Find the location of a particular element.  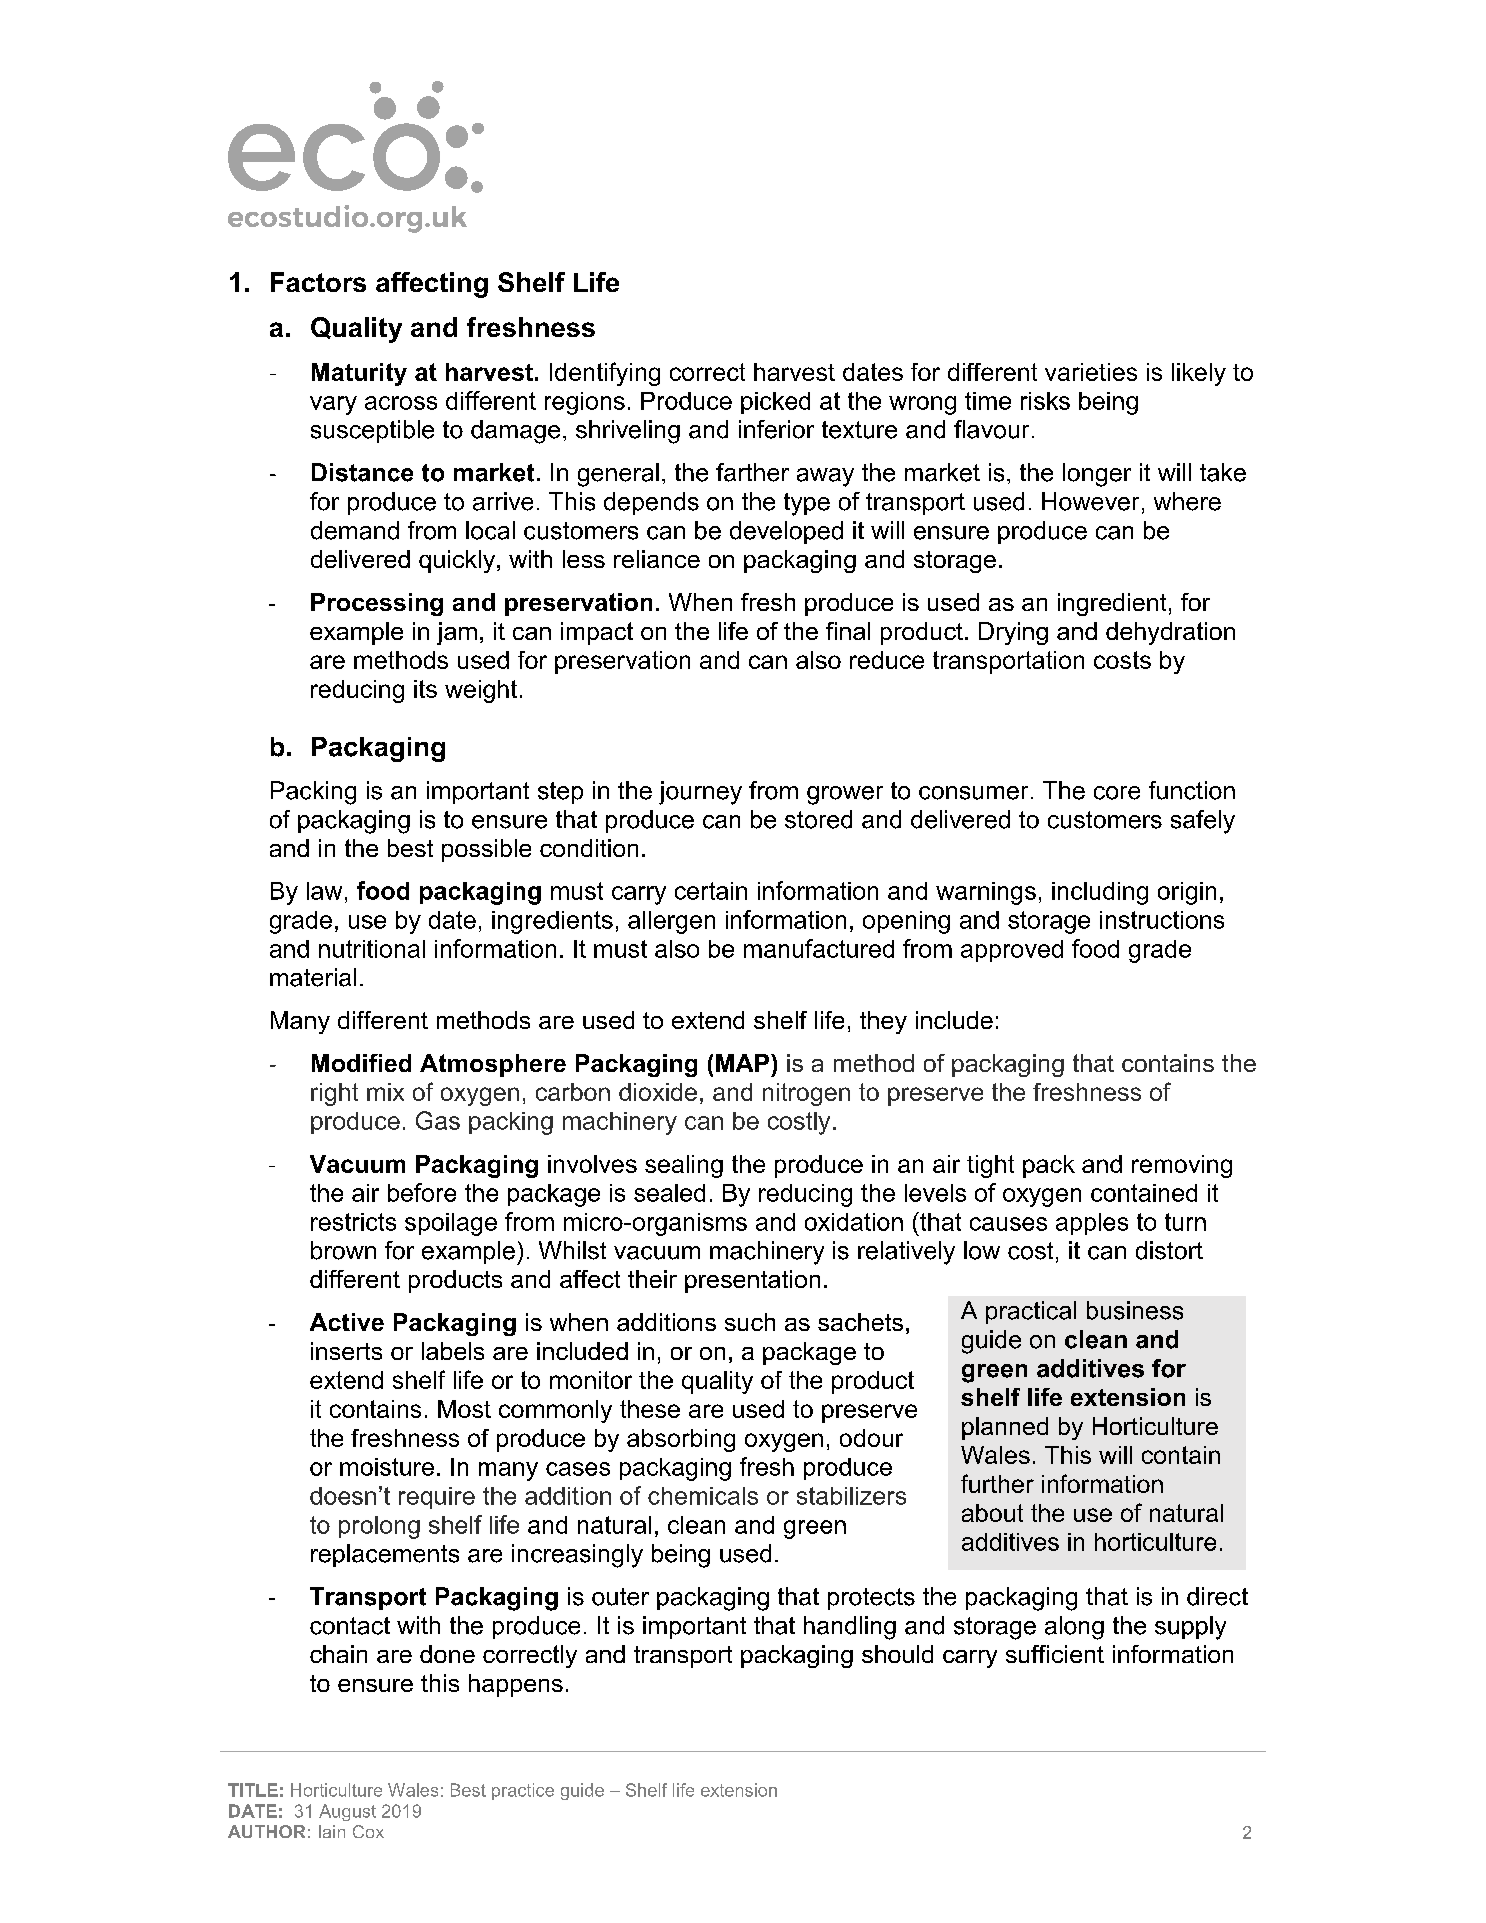

picked is located at coordinates (775, 403).
